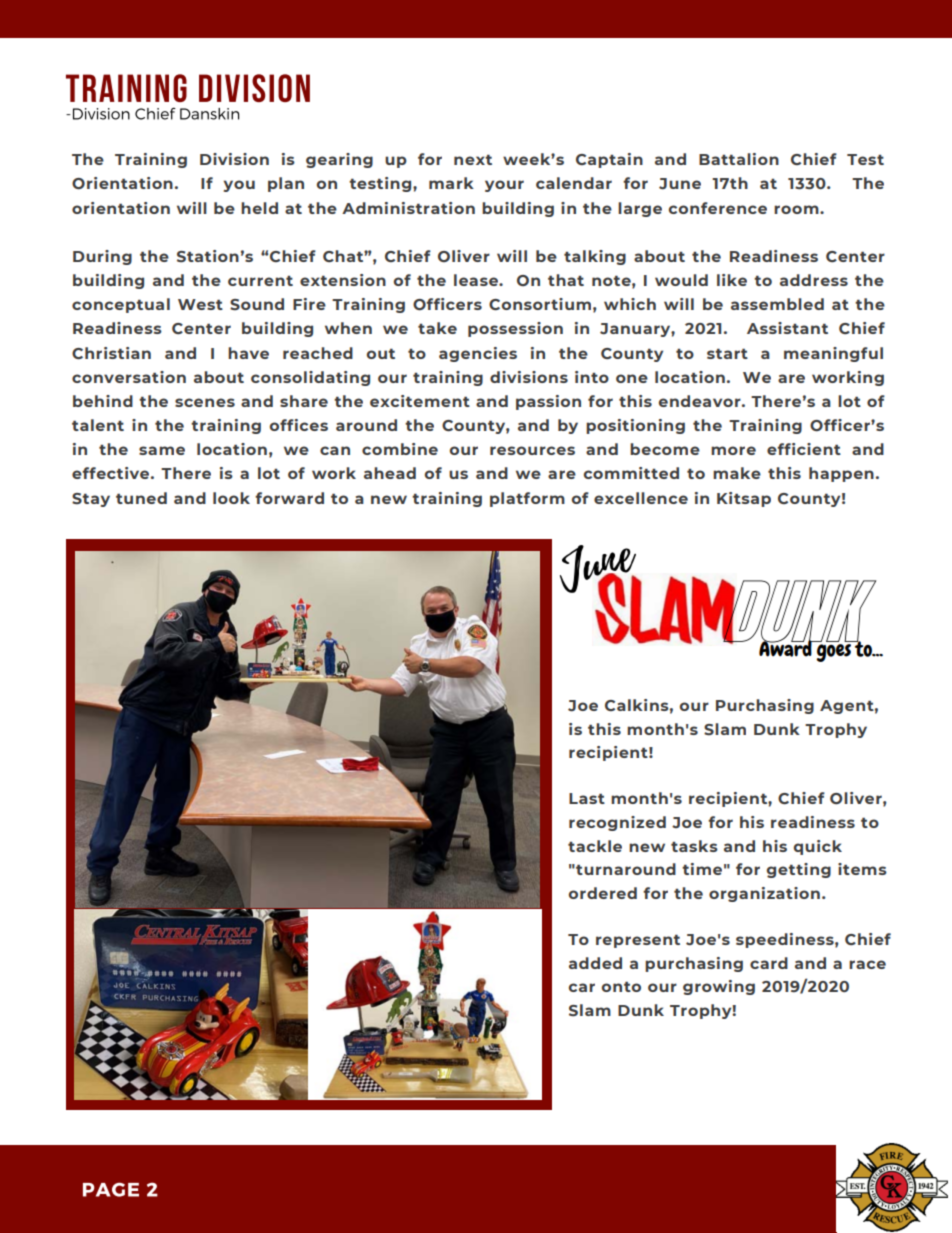 The height and width of the page is (1233, 952). Describe the element at coordinates (804, 449) in the page. I see `efficient` at that location.
